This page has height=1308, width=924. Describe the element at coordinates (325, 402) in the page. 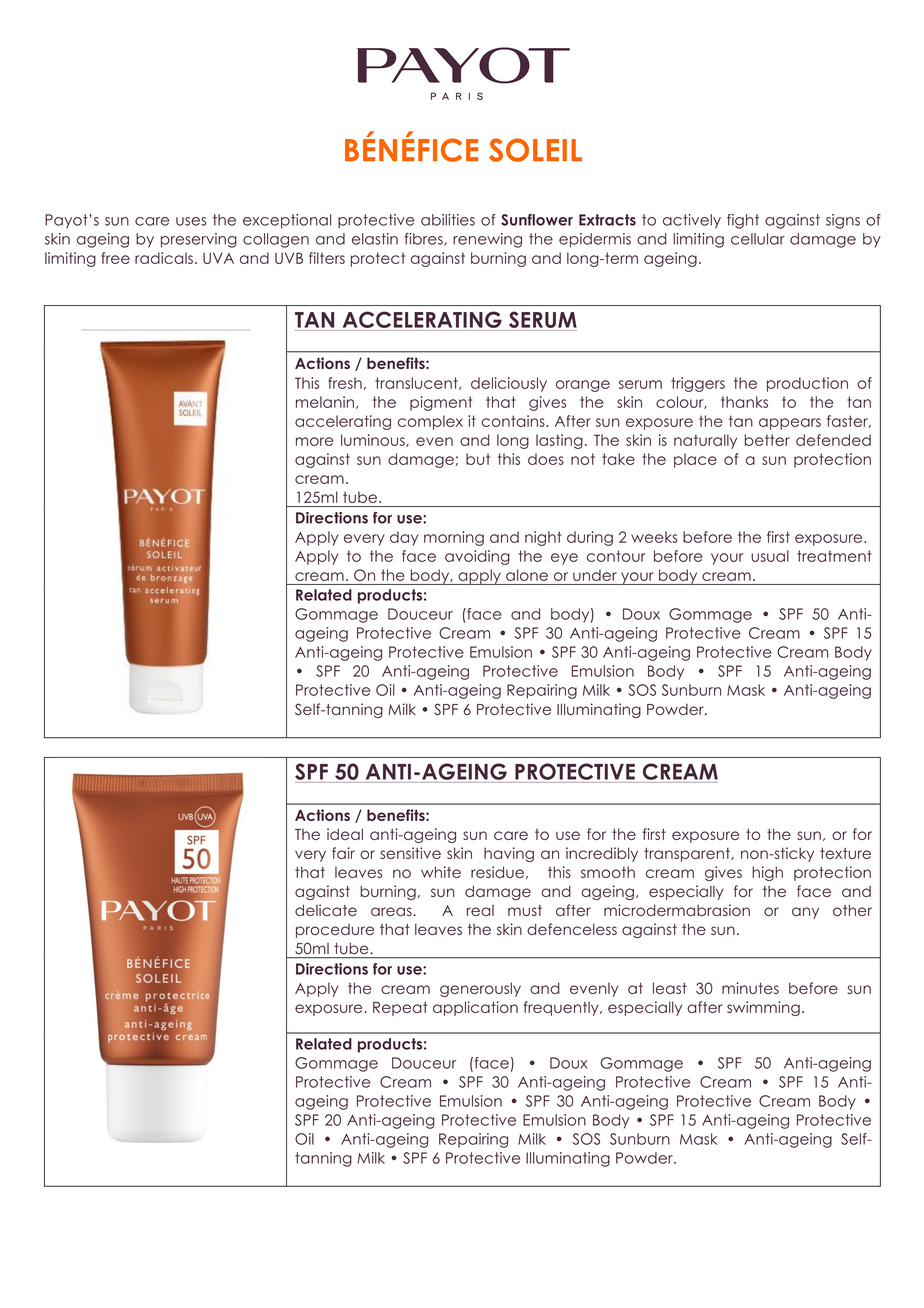

I see `melanin` at that location.
